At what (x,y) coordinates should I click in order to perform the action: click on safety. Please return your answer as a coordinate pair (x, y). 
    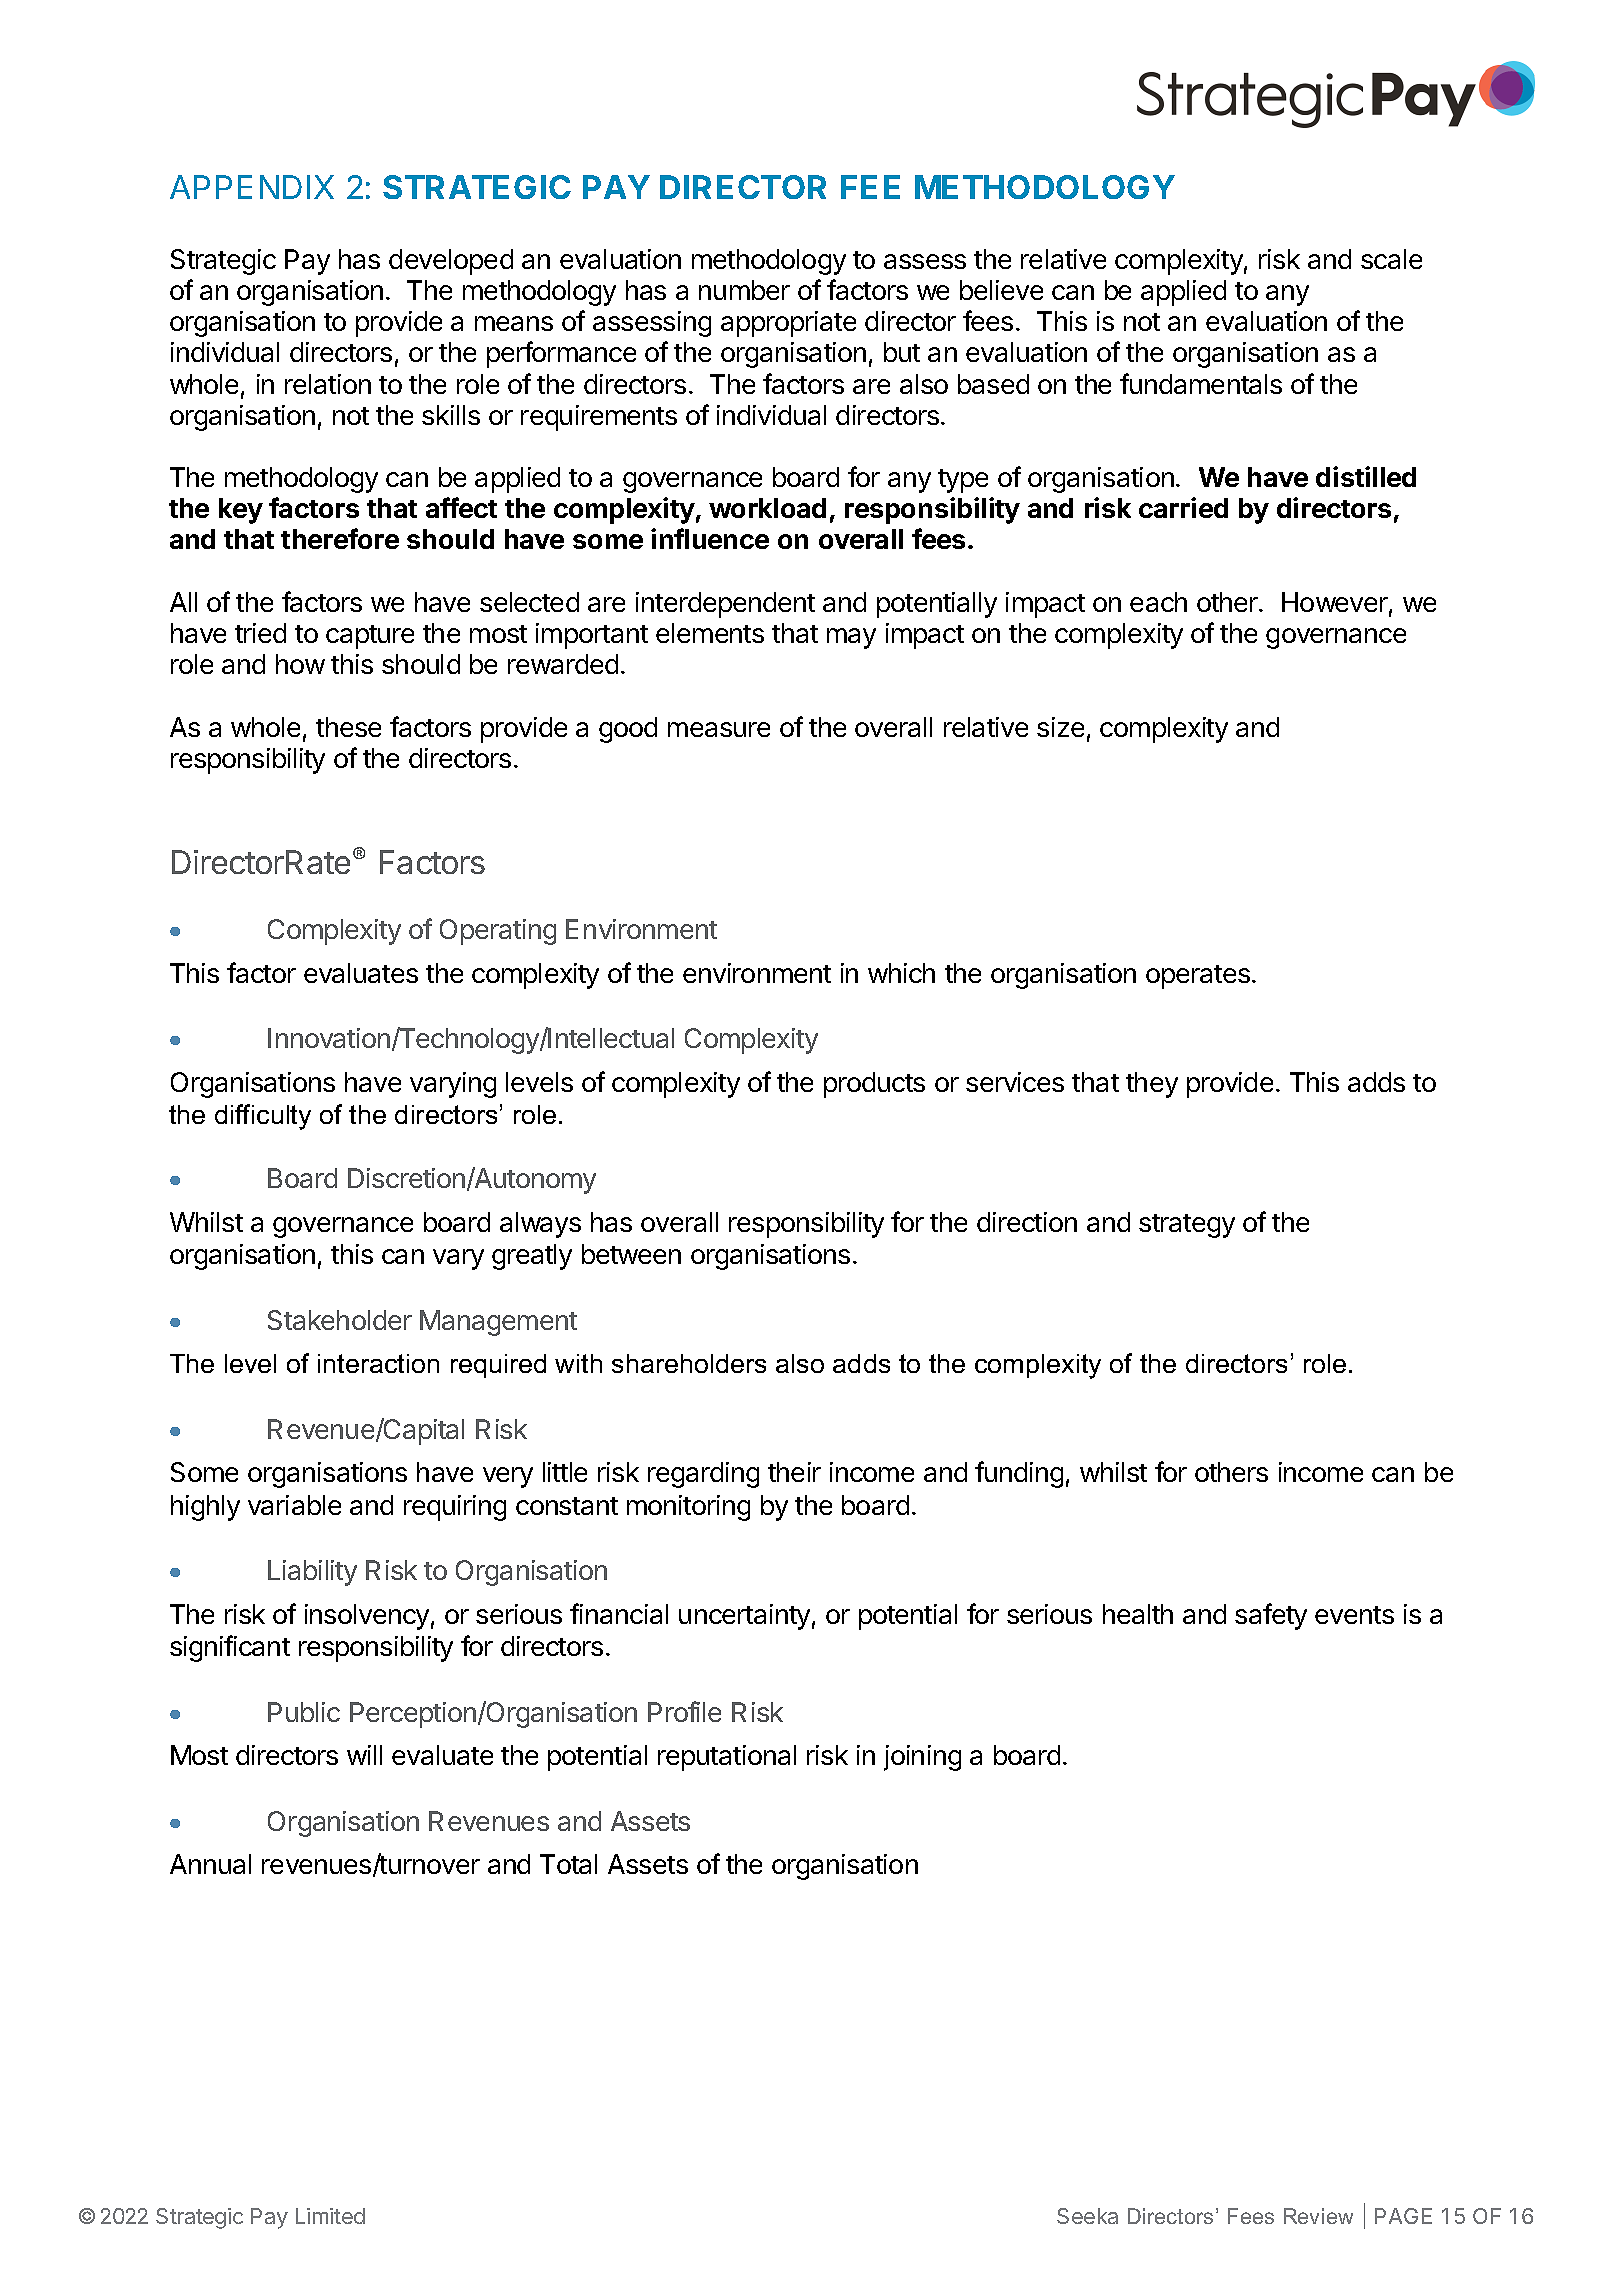
    Looking at the image, I should click on (1271, 1616).
